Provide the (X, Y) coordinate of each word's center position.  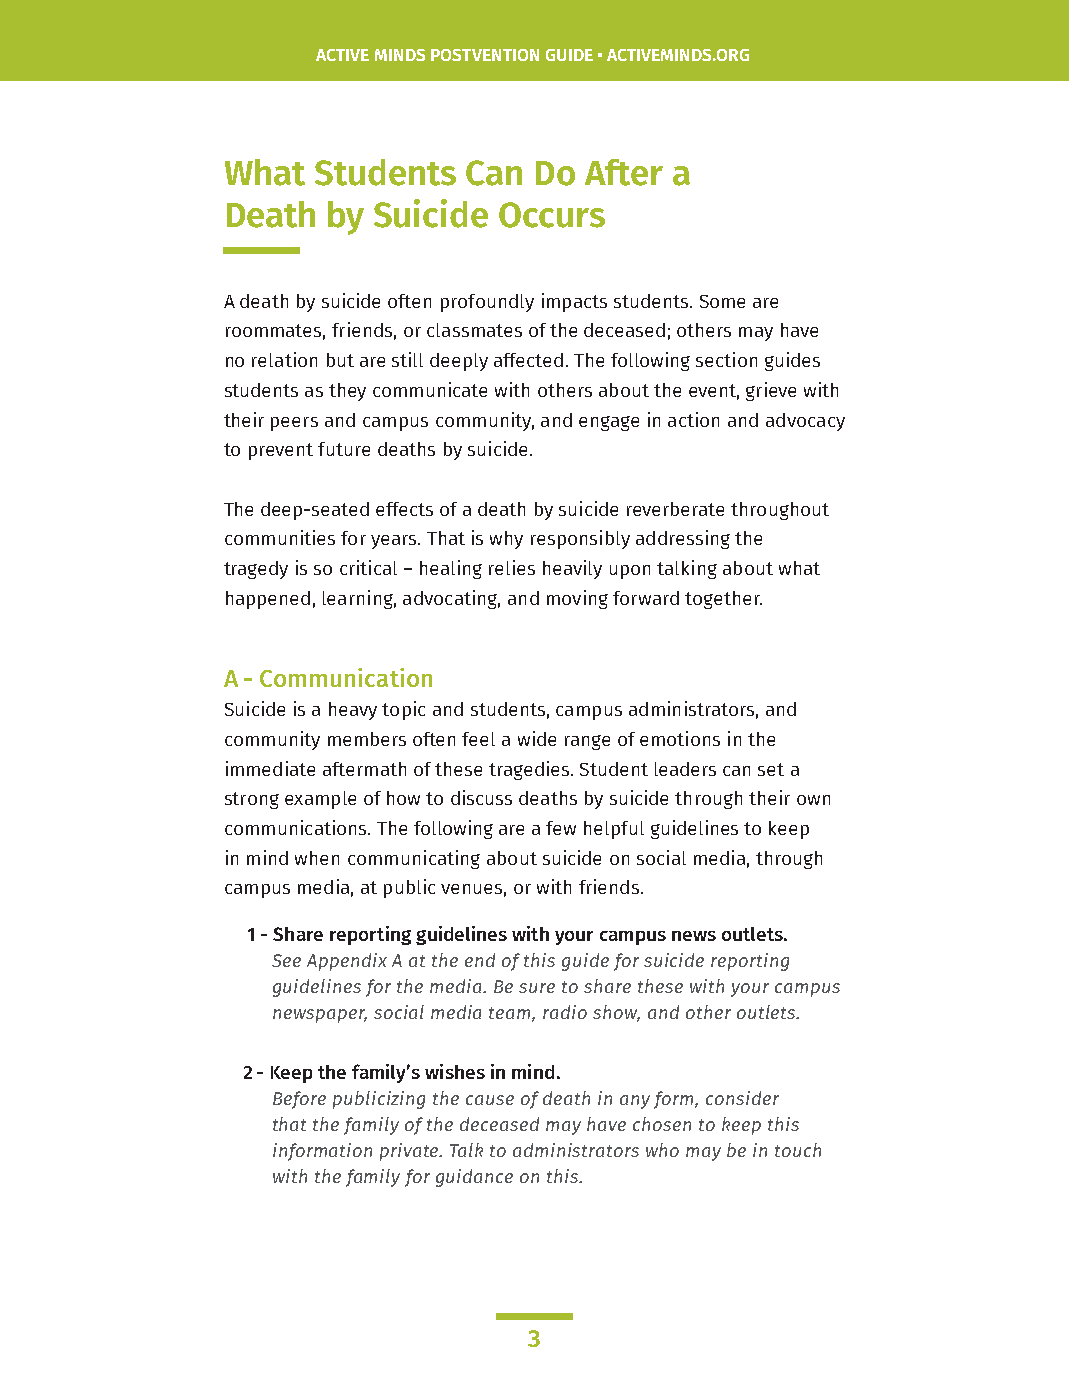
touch (798, 1150)
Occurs (552, 215)
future (344, 449)
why (506, 540)
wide (537, 738)
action (693, 419)
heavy (353, 711)
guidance (474, 1178)
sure (537, 988)
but (340, 360)
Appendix (347, 962)
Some (722, 301)
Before (299, 1100)
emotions (680, 738)
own (813, 800)
